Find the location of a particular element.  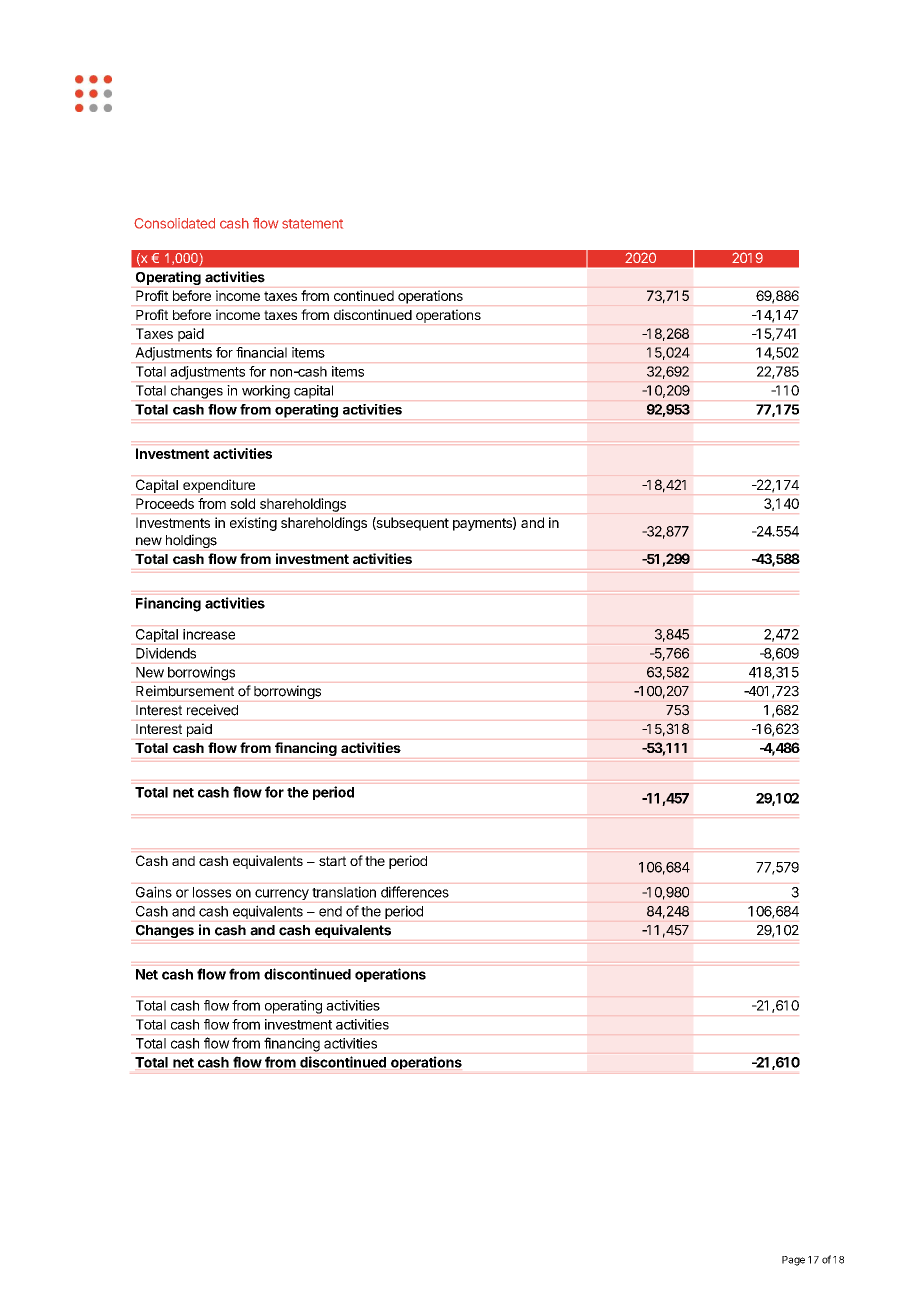

received is located at coordinates (212, 710).
